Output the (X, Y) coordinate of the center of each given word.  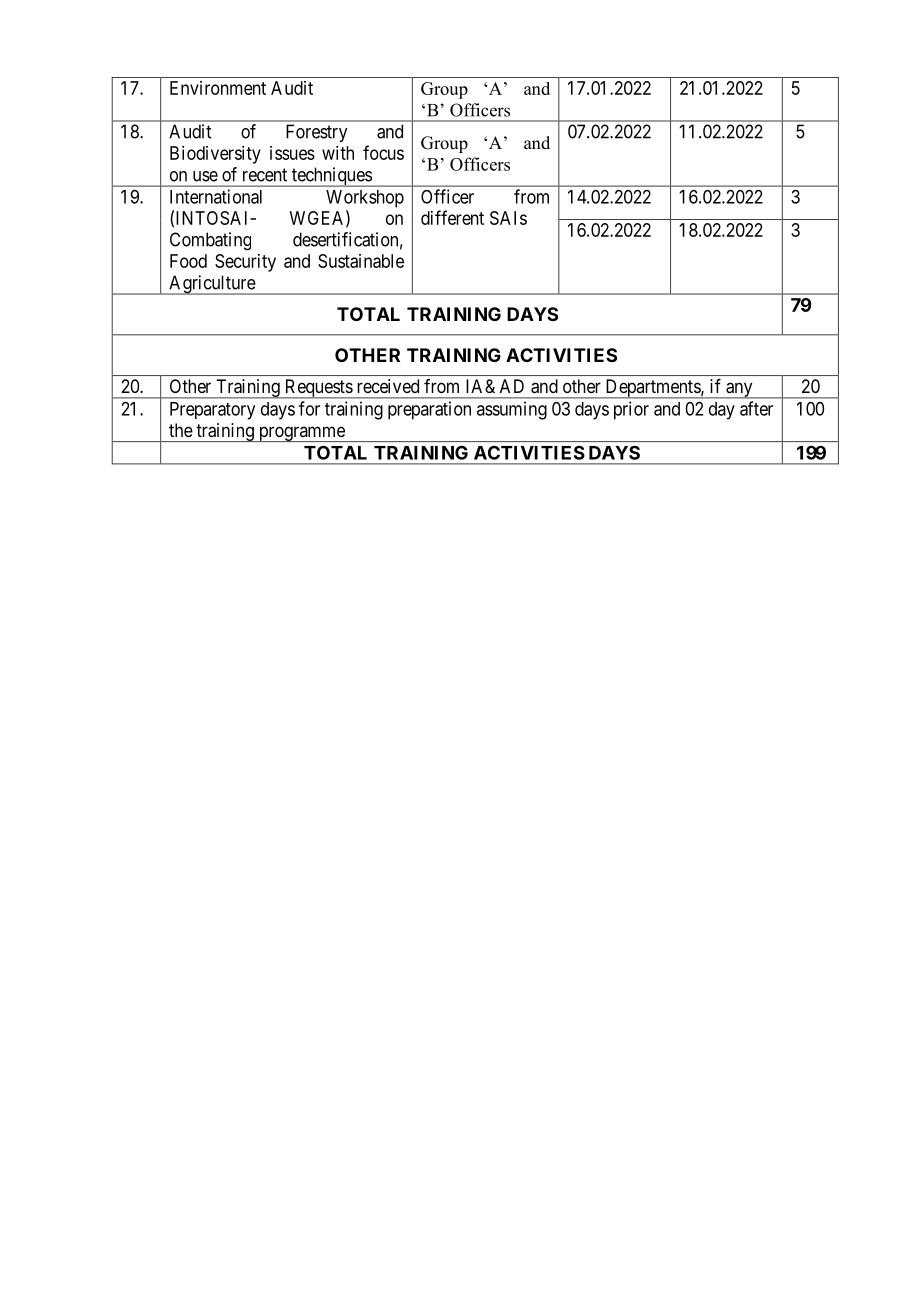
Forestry (316, 133)
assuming (512, 410)
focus (383, 152)
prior (631, 410)
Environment (218, 88)
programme (301, 434)
